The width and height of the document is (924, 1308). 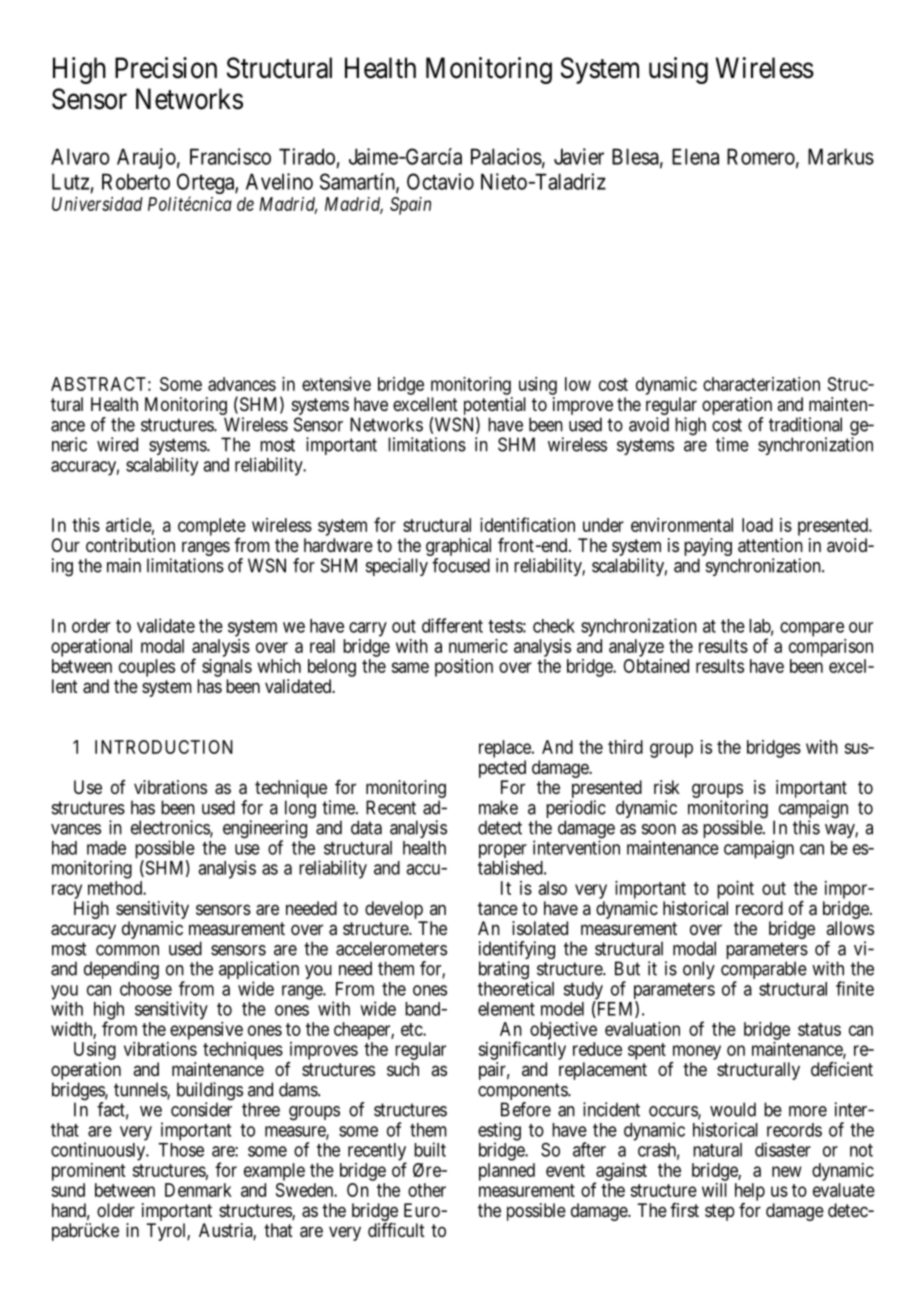 What do you see at coordinates (695, 156) in the document?
I see `Elena` at bounding box center [695, 156].
